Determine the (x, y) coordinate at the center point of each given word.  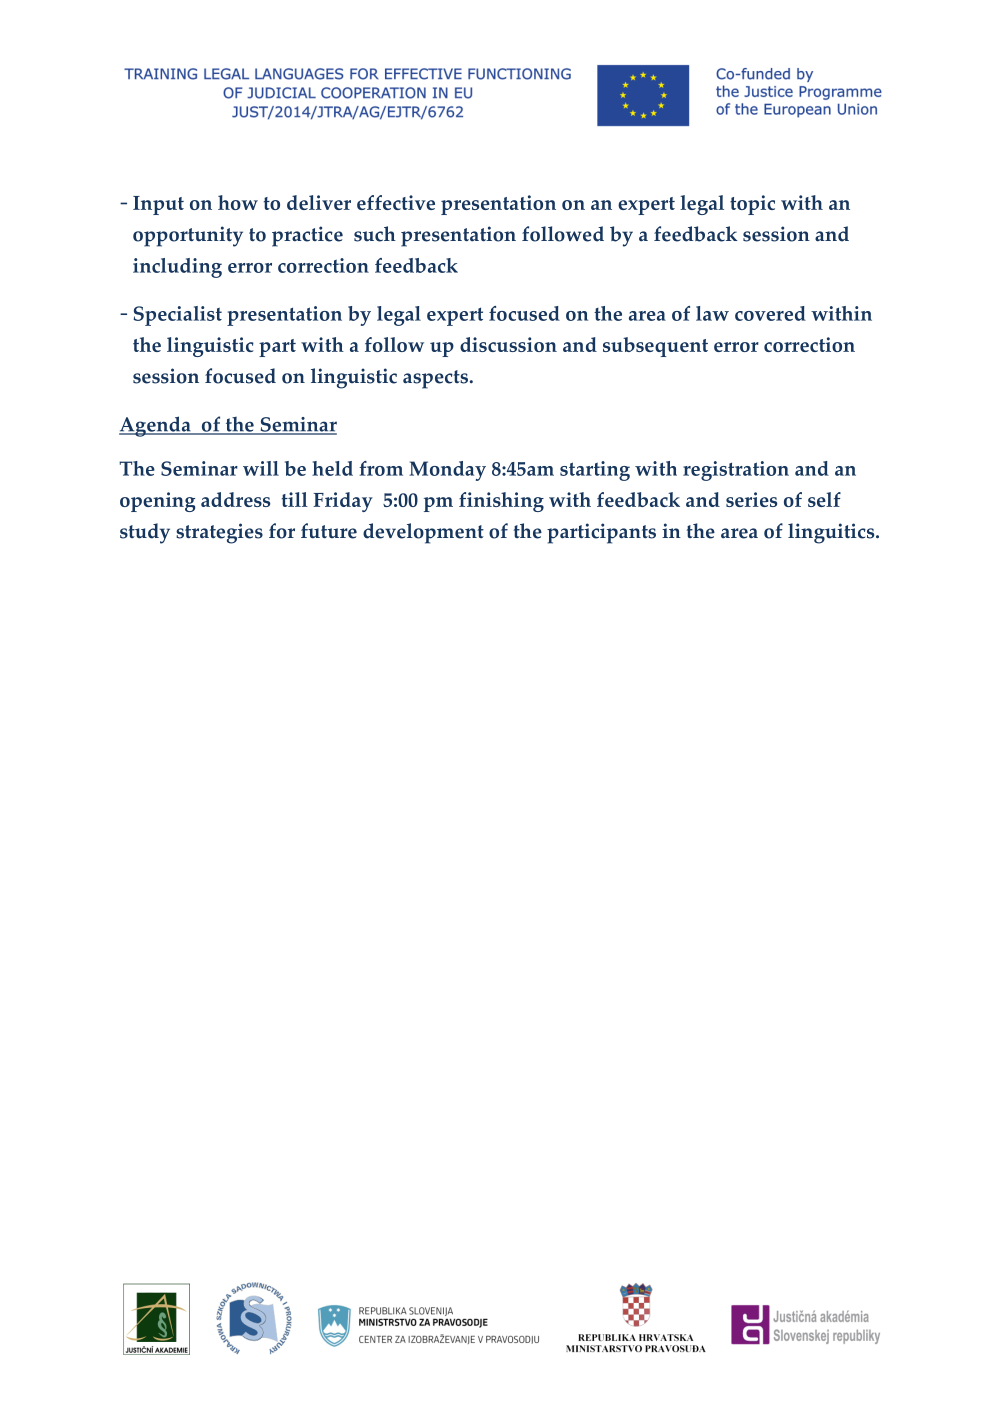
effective (396, 202)
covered (770, 313)
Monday (447, 471)
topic (752, 205)
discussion (508, 344)
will (261, 468)
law (712, 313)
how (238, 202)
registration (736, 471)
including (177, 268)
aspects (437, 379)
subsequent (655, 347)
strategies (219, 533)
